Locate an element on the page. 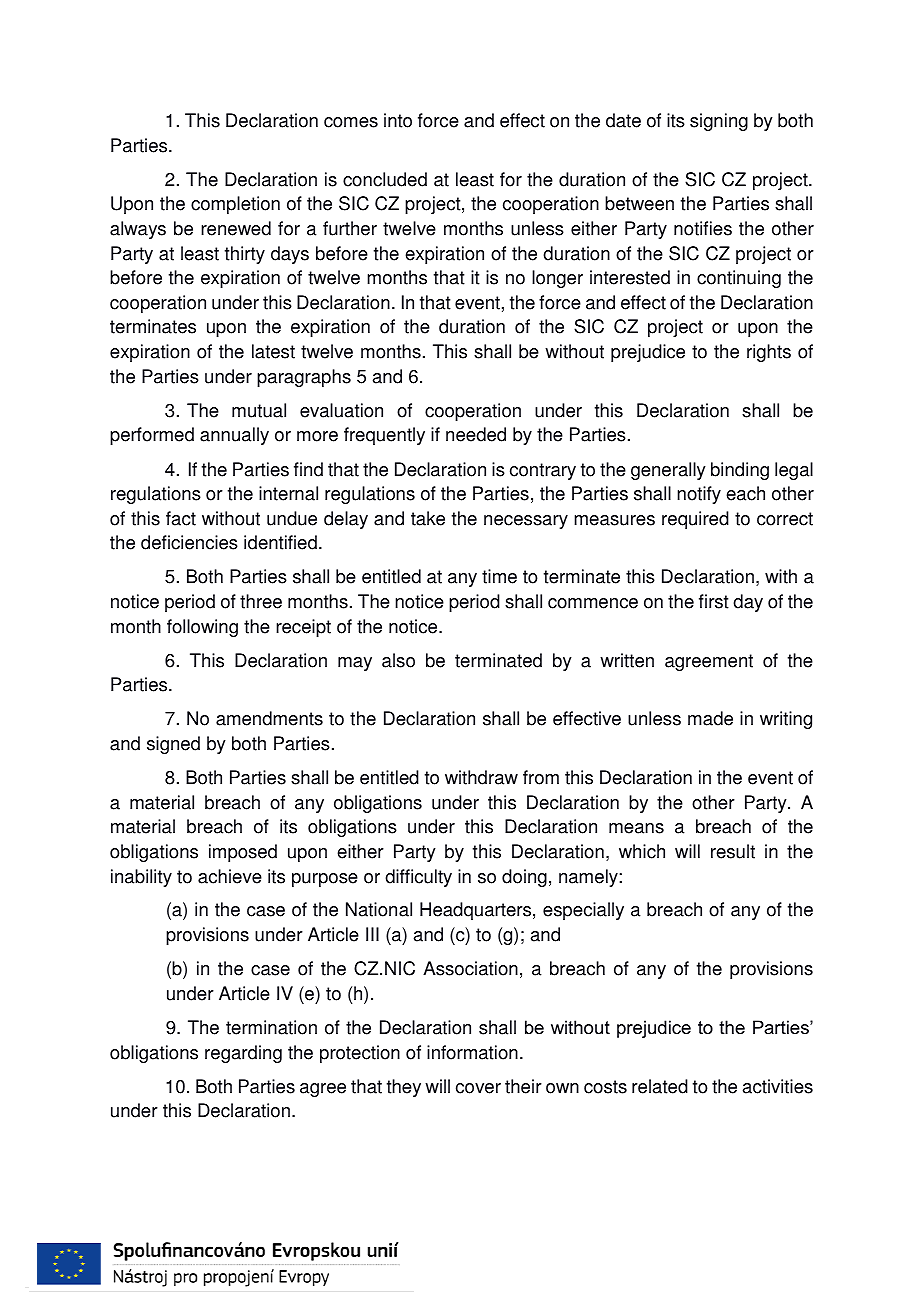 The width and height of the document is (924, 1308). made is located at coordinates (710, 718).
